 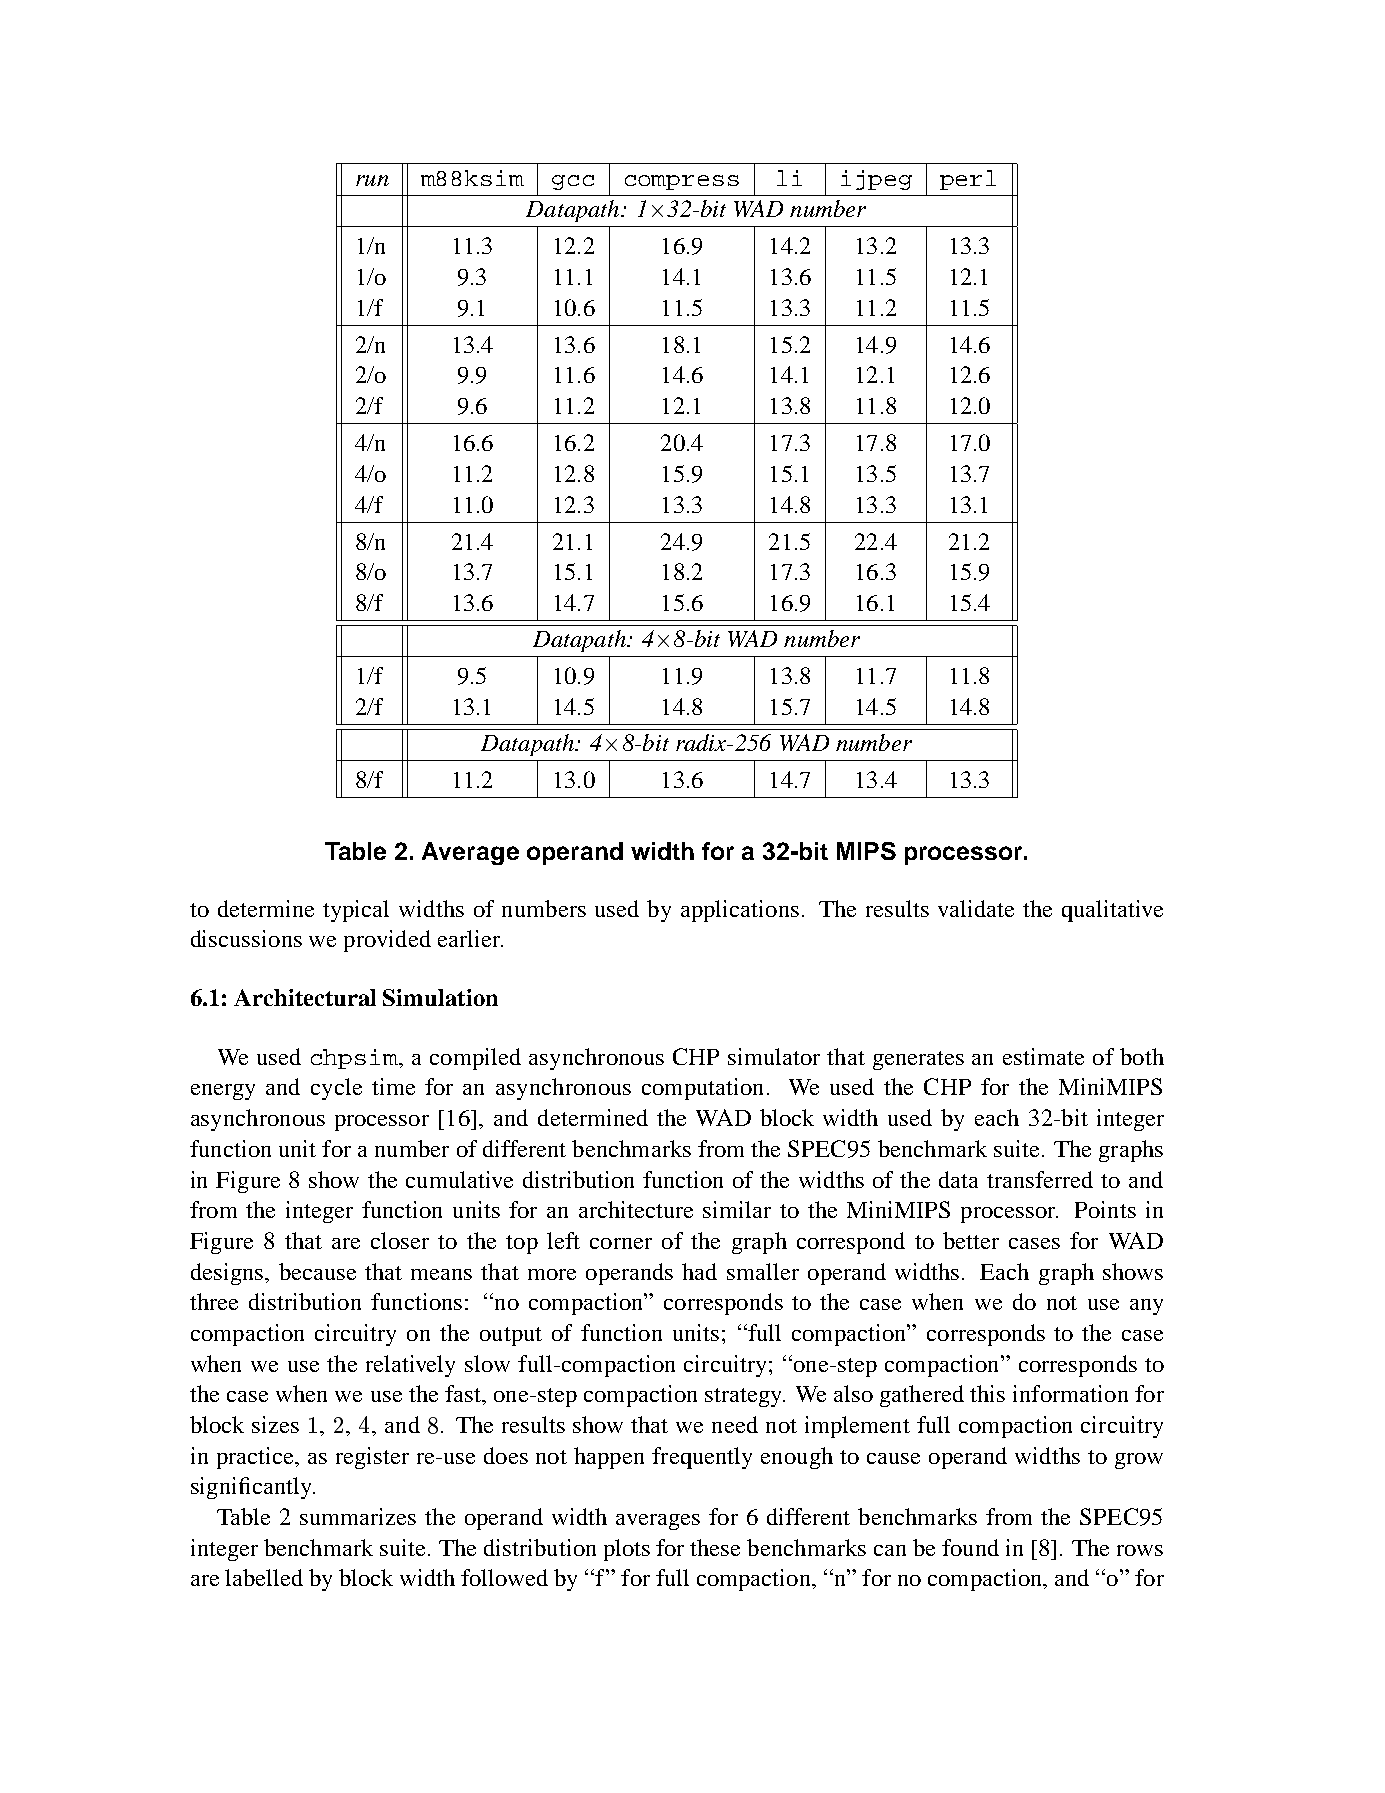 I want to click on closer, so click(x=400, y=1240).
